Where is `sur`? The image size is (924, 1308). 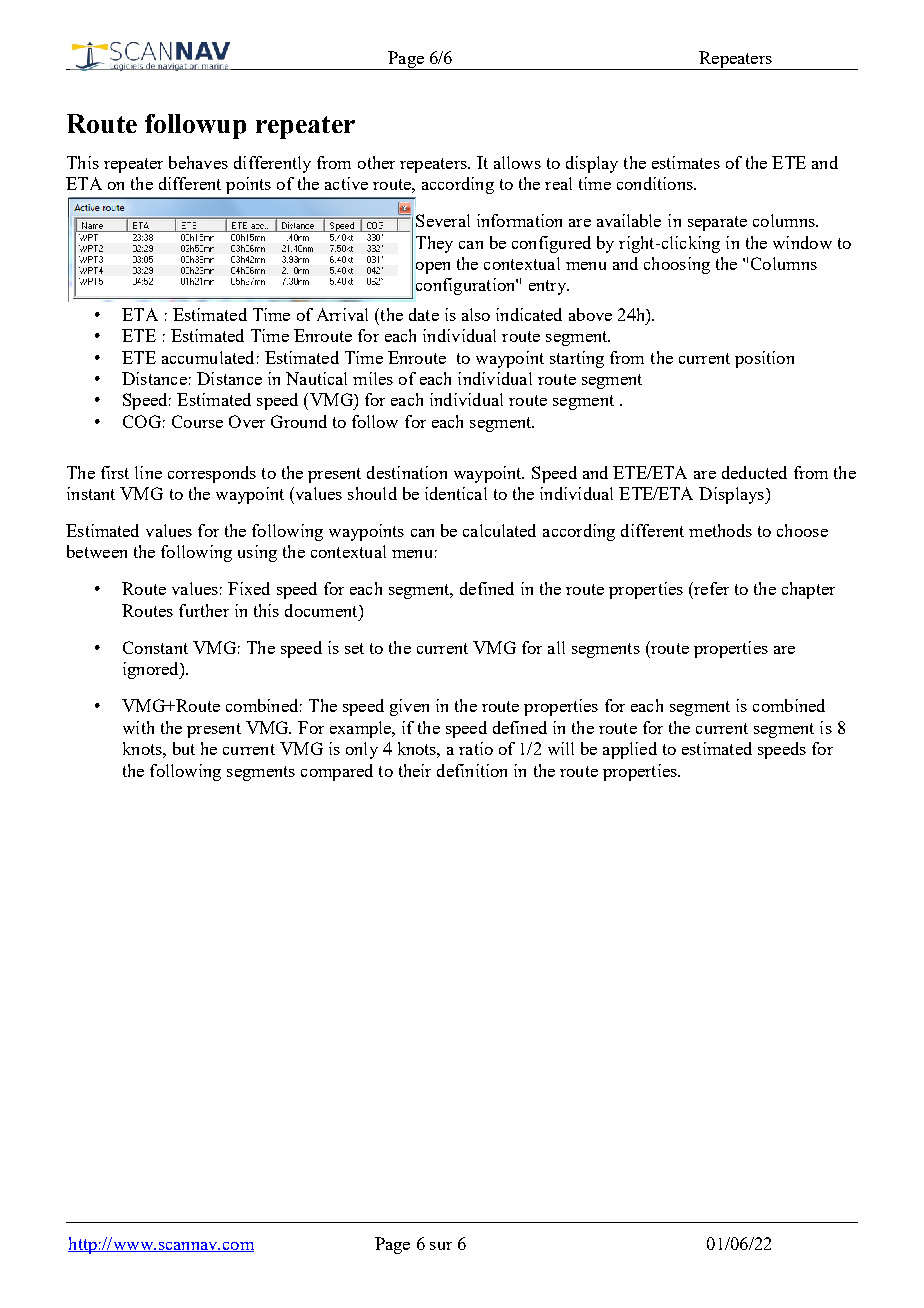
sur is located at coordinates (441, 1246).
